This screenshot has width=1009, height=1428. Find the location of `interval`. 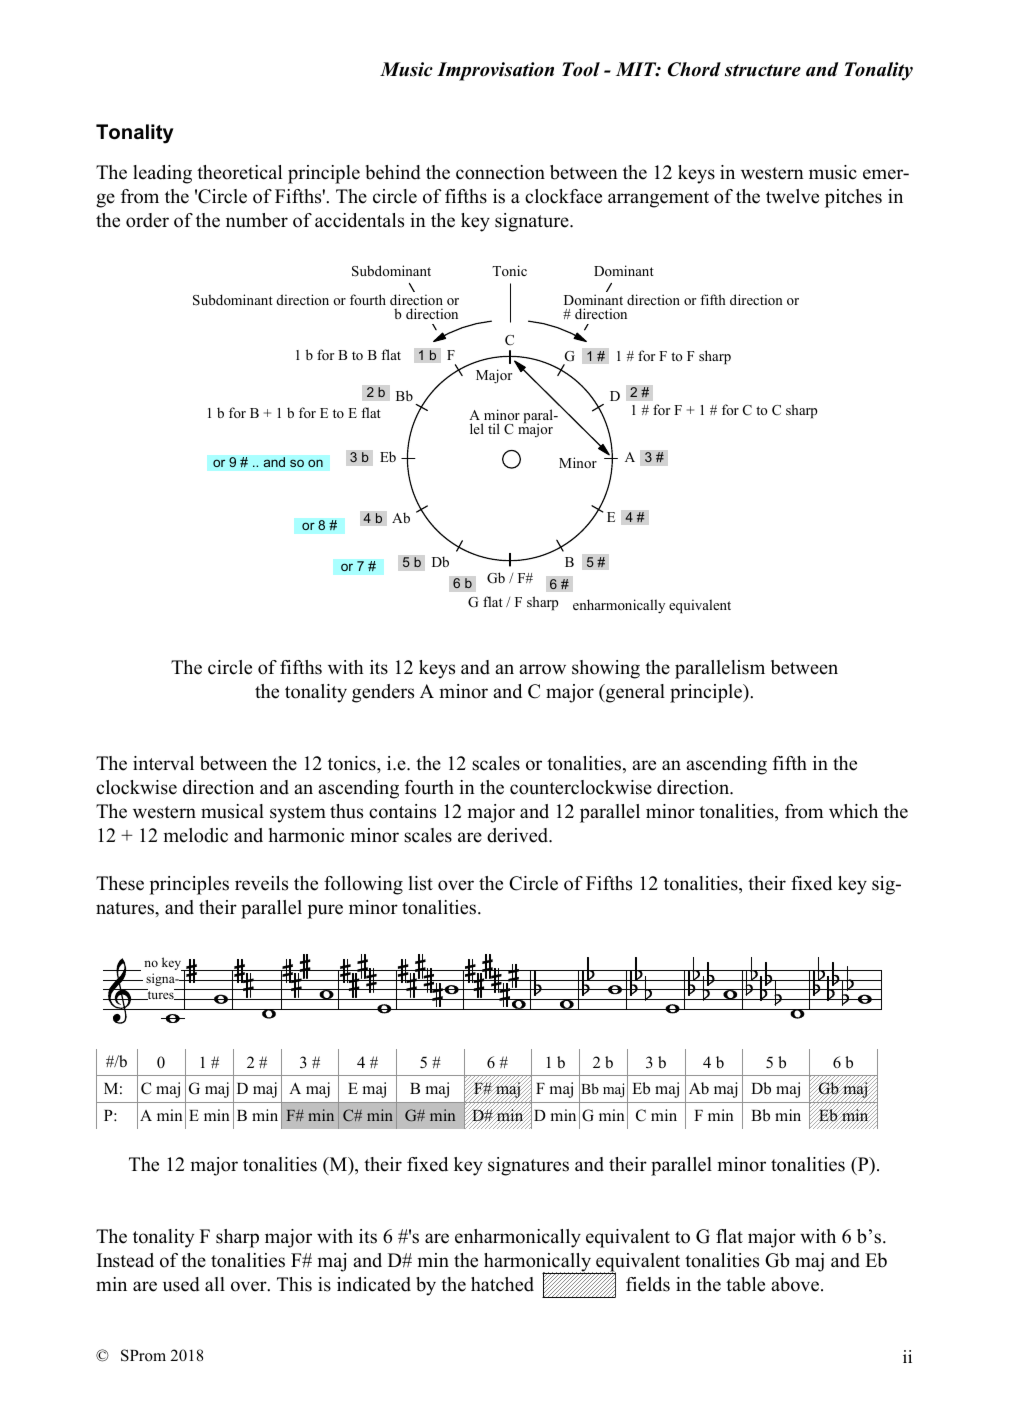

interval is located at coordinates (163, 763).
